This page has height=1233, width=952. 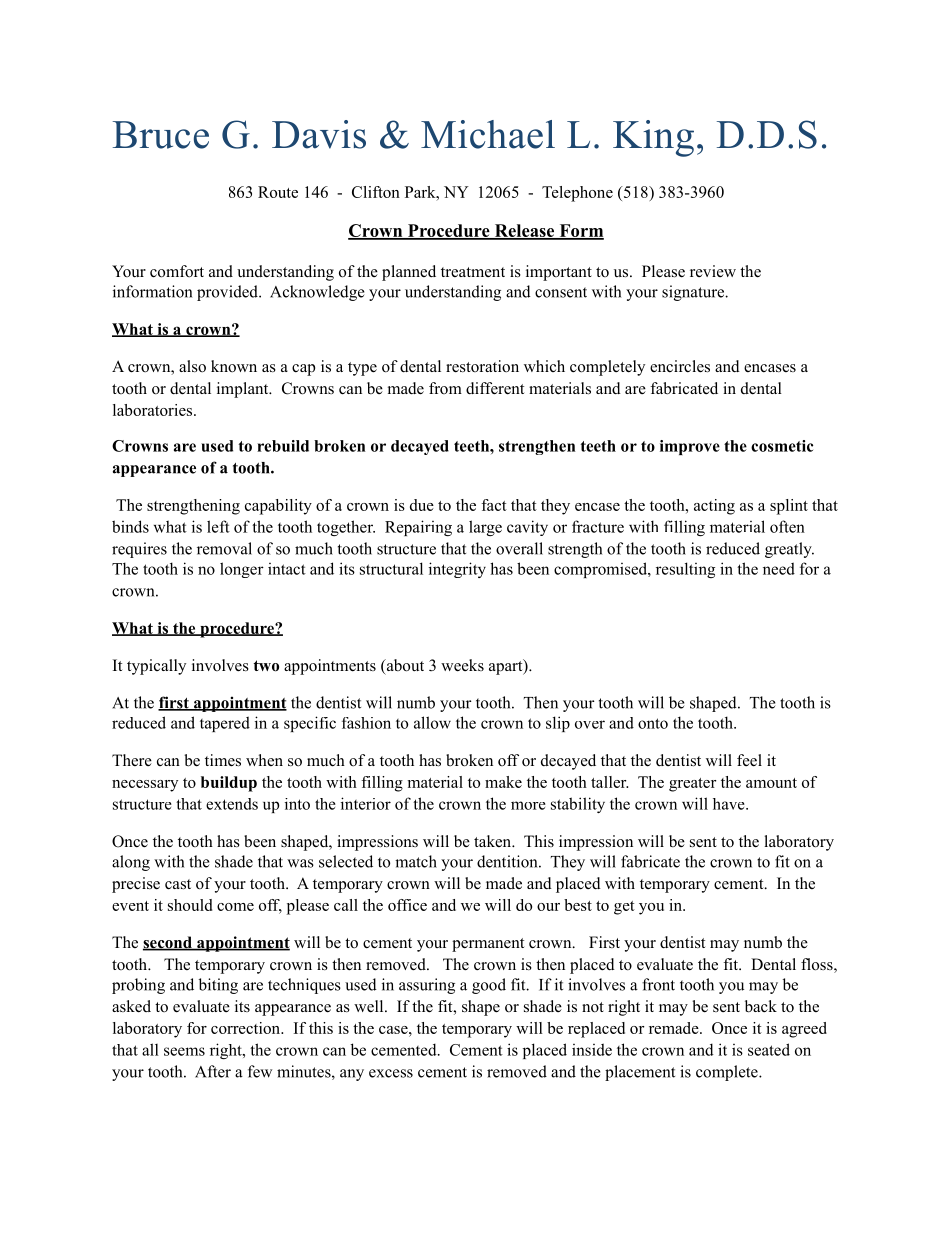 I want to click on King, so click(x=653, y=138).
